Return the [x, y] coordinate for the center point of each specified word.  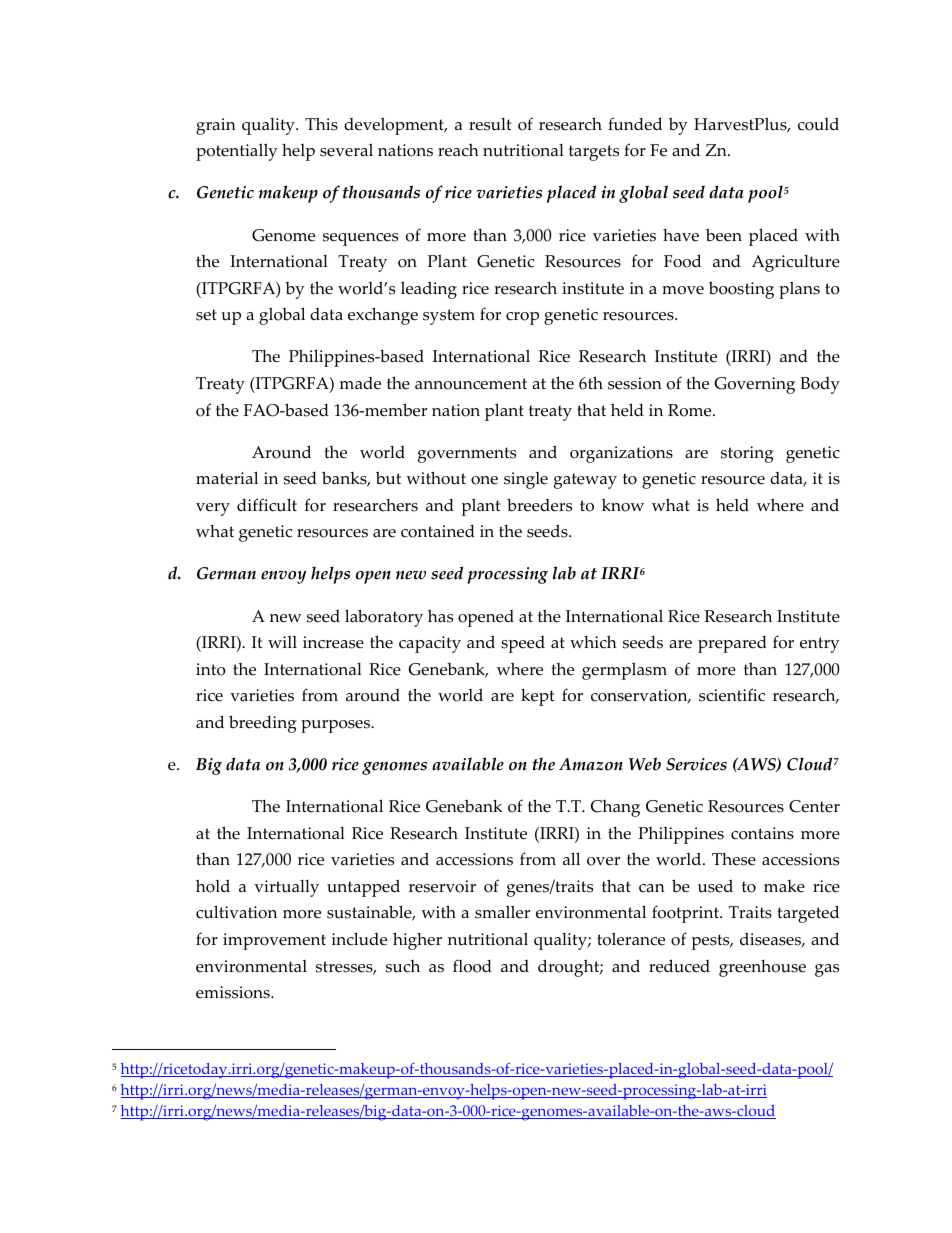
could [818, 124]
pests [712, 942]
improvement [274, 941]
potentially [237, 152]
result [490, 124]
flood [472, 966]
